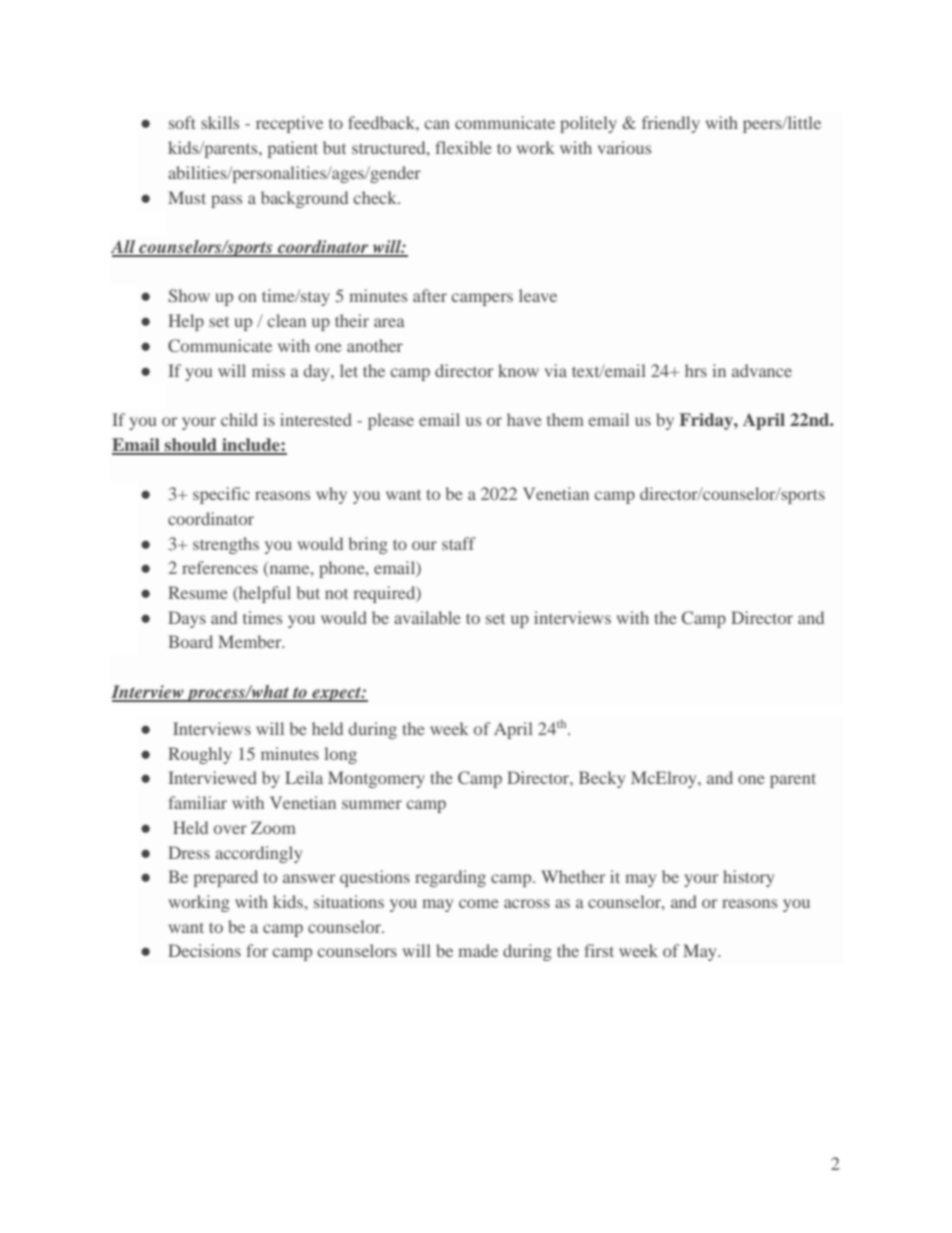 This screenshot has height=1233, width=952. What do you see at coordinates (602, 779) in the screenshot?
I see `Becky` at bounding box center [602, 779].
